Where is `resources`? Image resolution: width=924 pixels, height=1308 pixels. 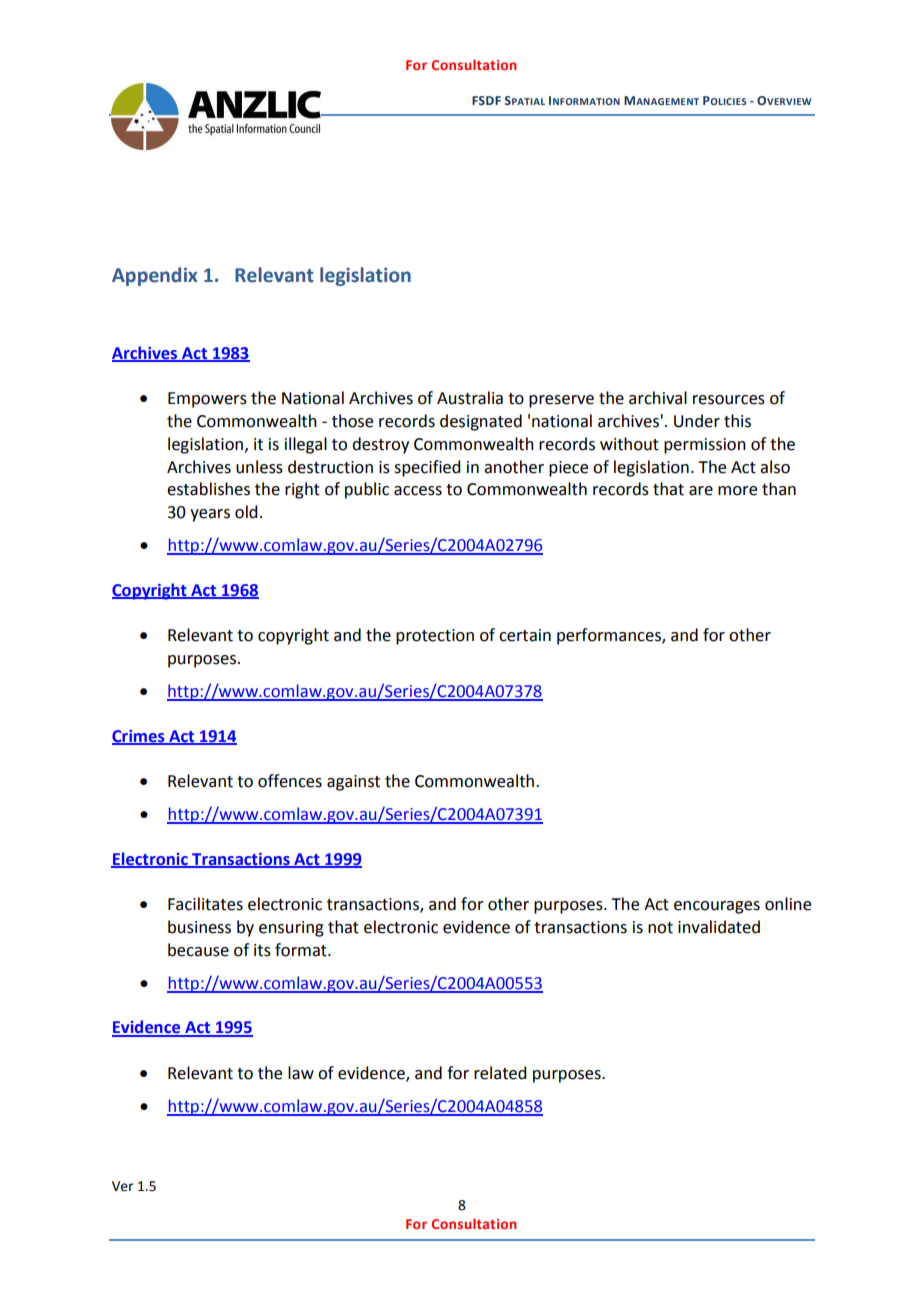 resources is located at coordinates (729, 400).
